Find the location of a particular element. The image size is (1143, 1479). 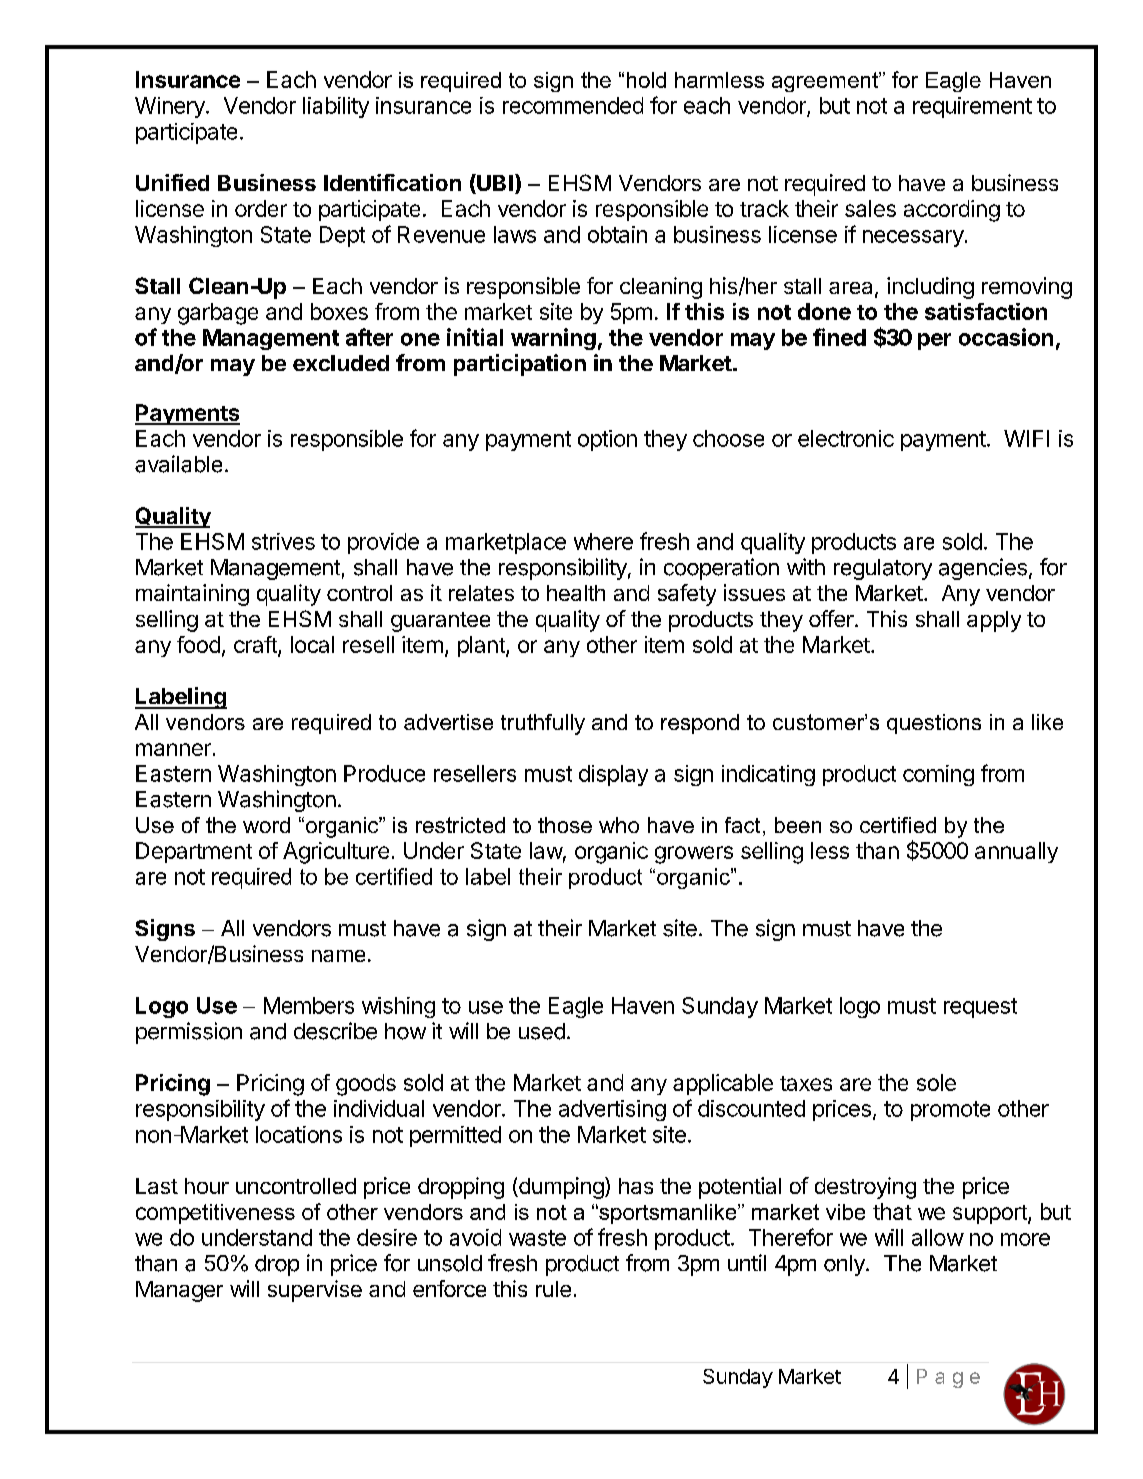

electronic is located at coordinates (846, 438).
